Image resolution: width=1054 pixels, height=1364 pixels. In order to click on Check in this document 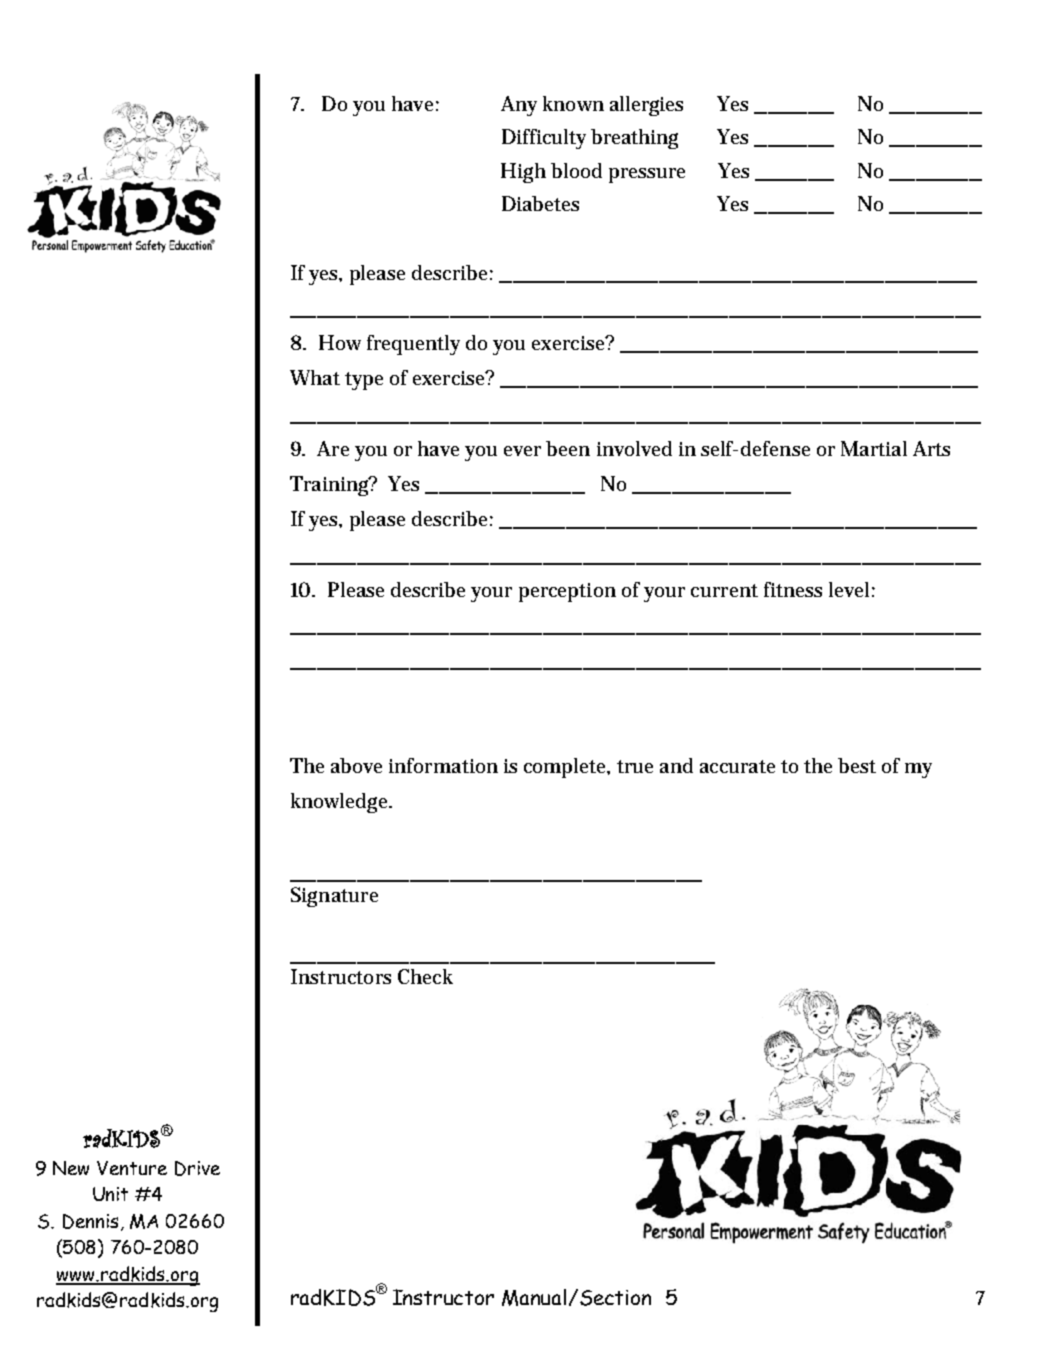, I will do `click(425, 976)`.
